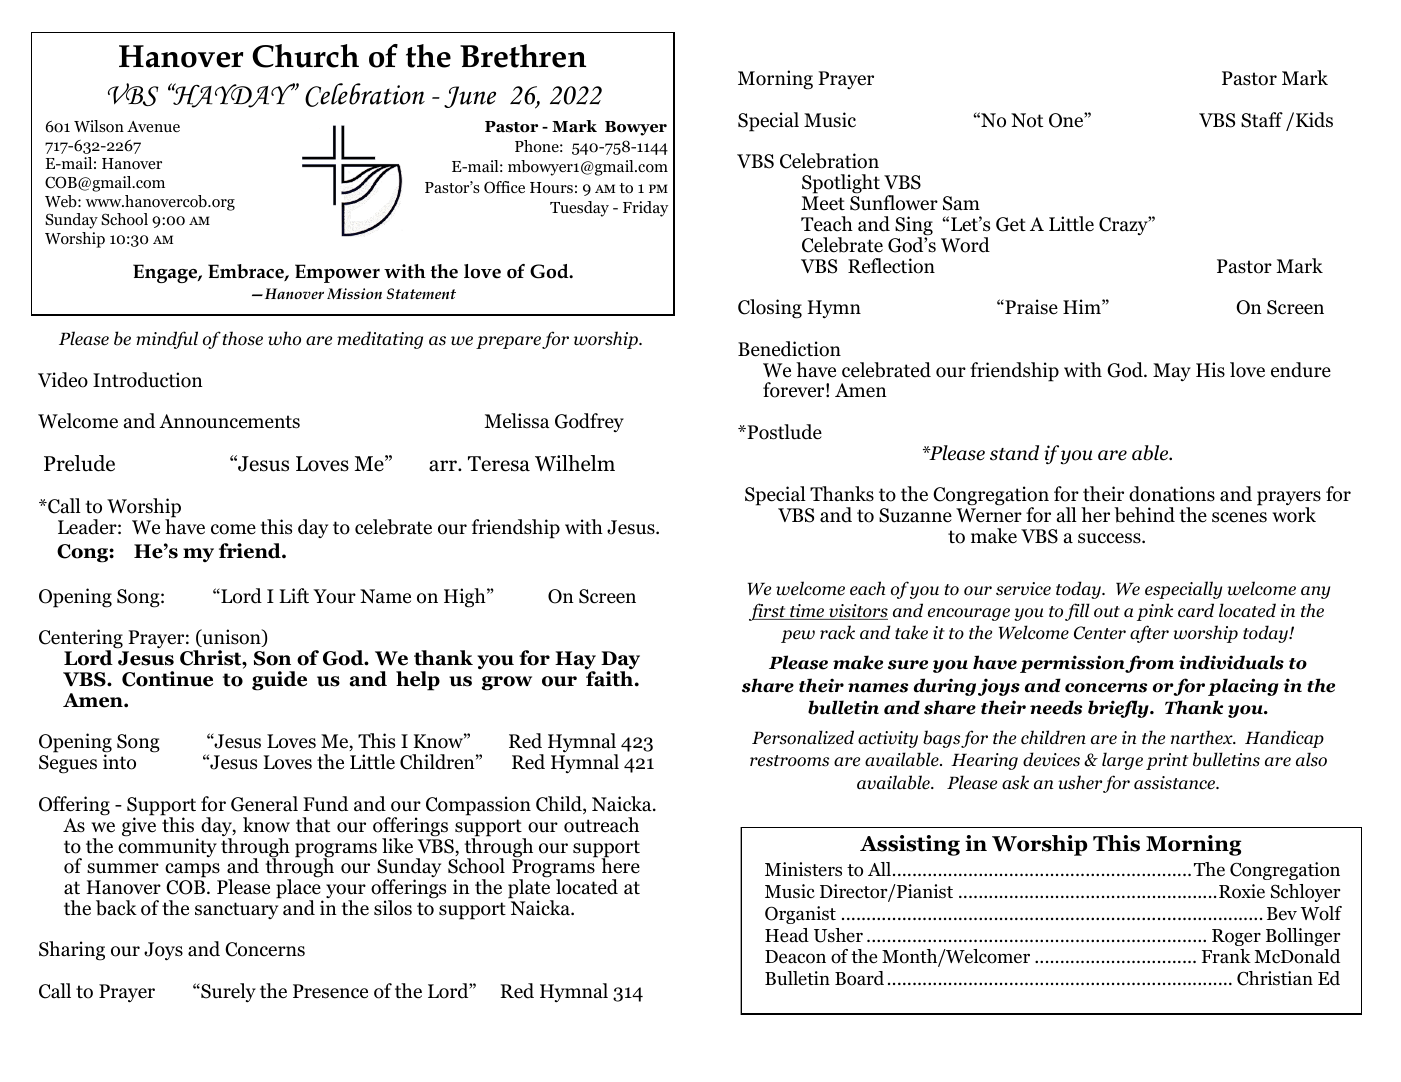 Image resolution: width=1401 pixels, height=1082 pixels. I want to click on Staff, so click(1262, 120).
